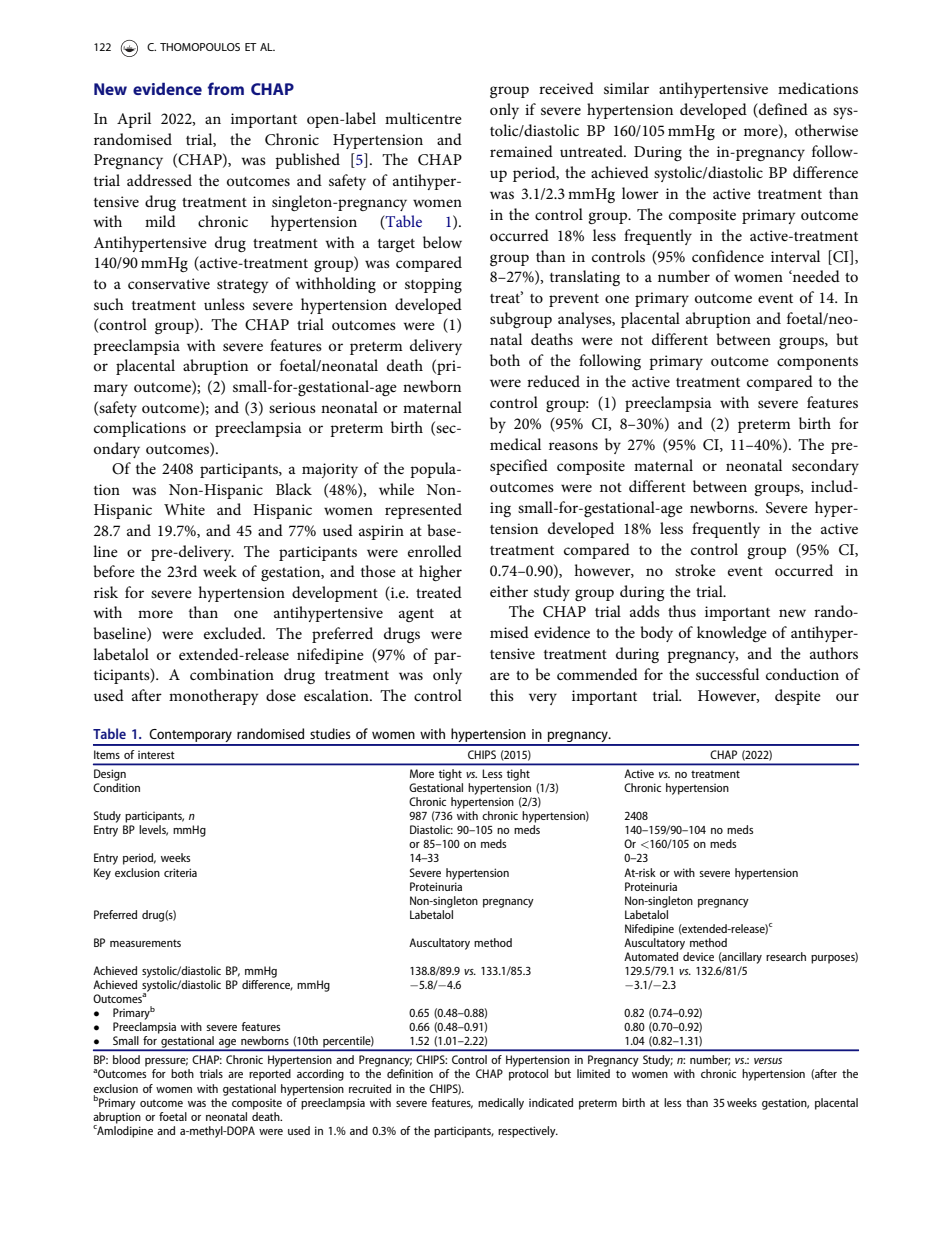  Describe the element at coordinates (234, 633) in the image. I see `excluded` at that location.
